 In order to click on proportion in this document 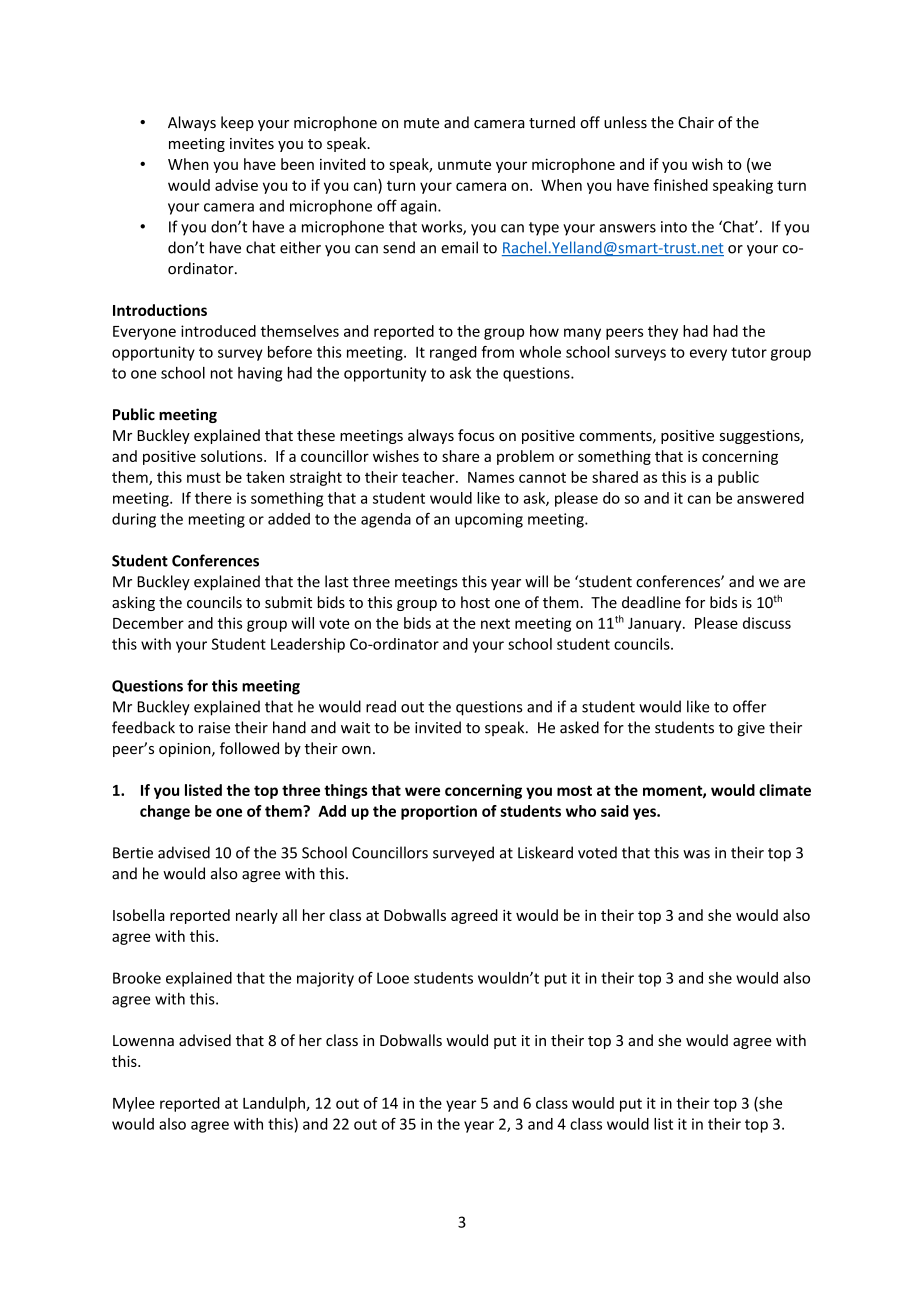, I will do `click(439, 812)`.
